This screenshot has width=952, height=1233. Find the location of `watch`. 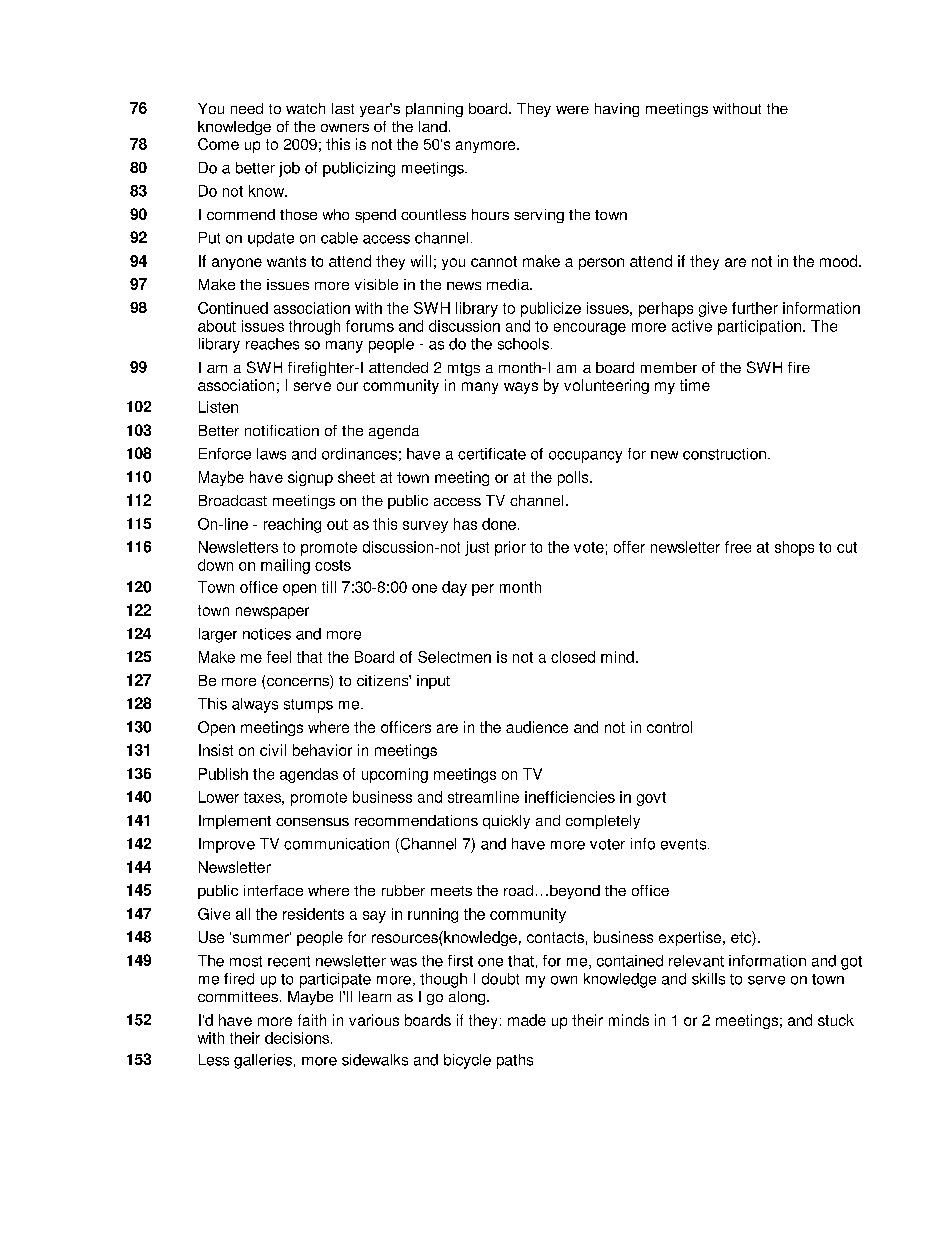

watch is located at coordinates (305, 108).
